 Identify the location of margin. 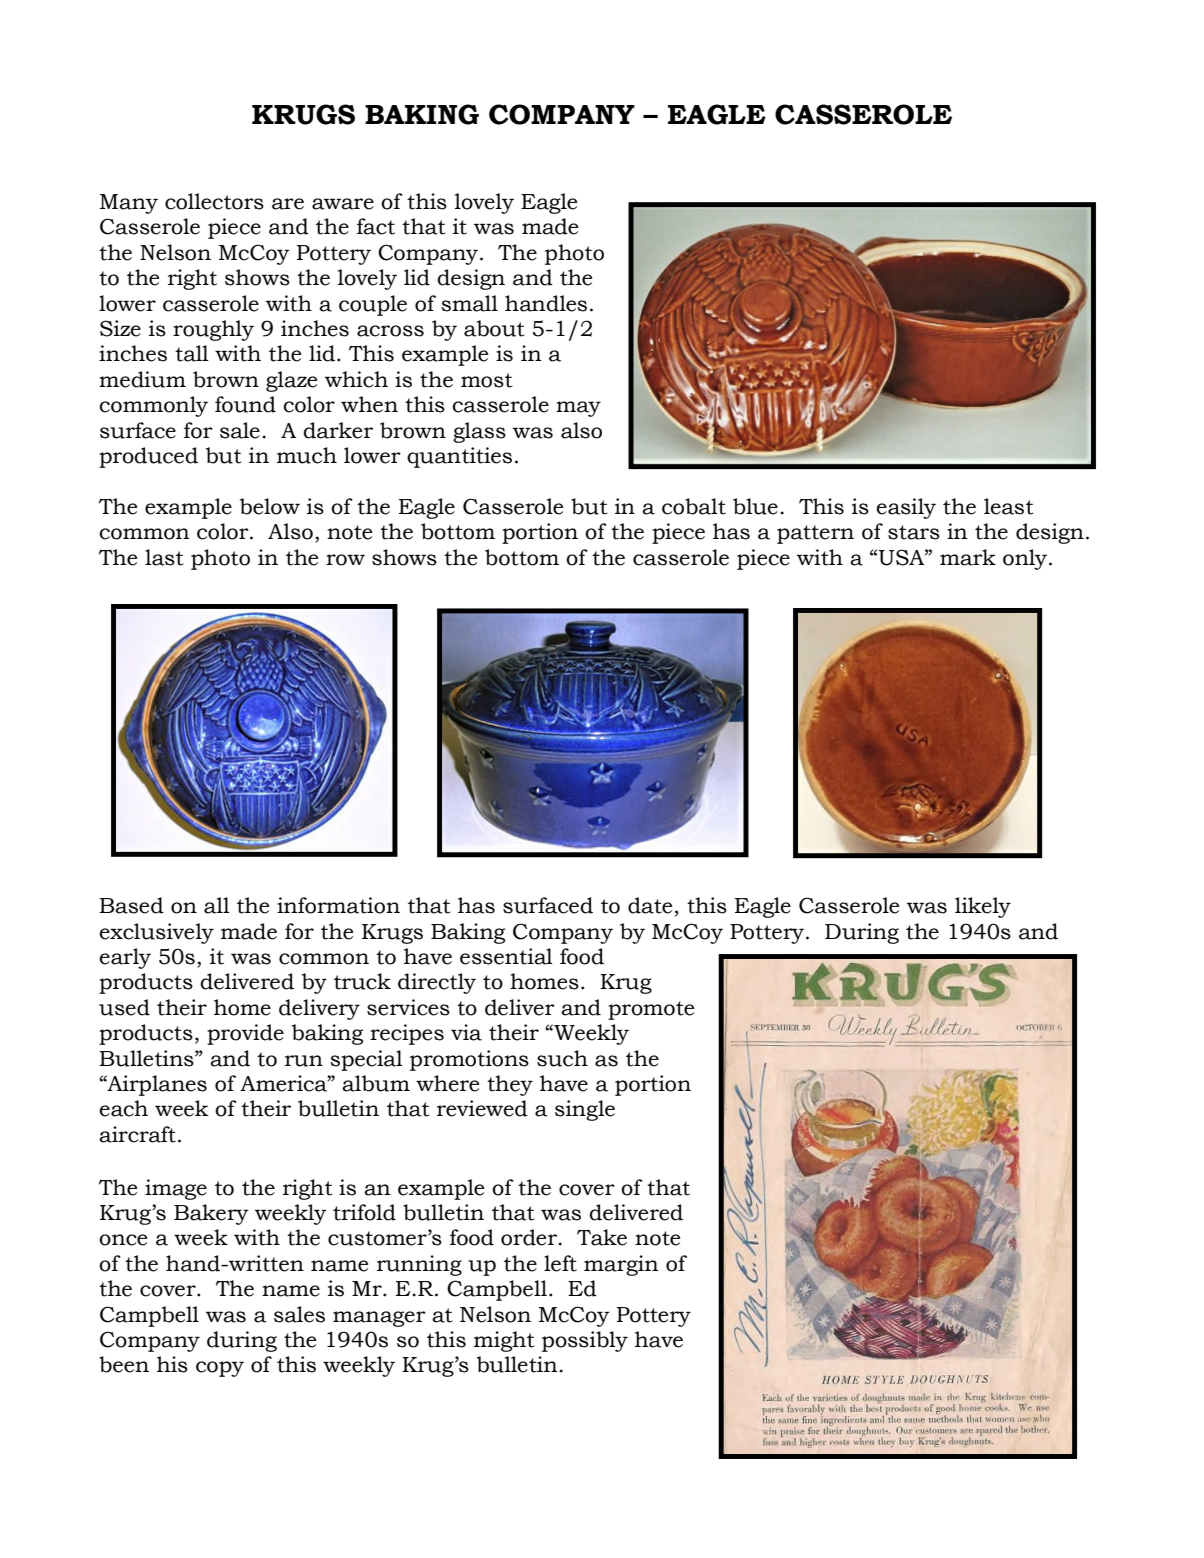
(621, 1265).
